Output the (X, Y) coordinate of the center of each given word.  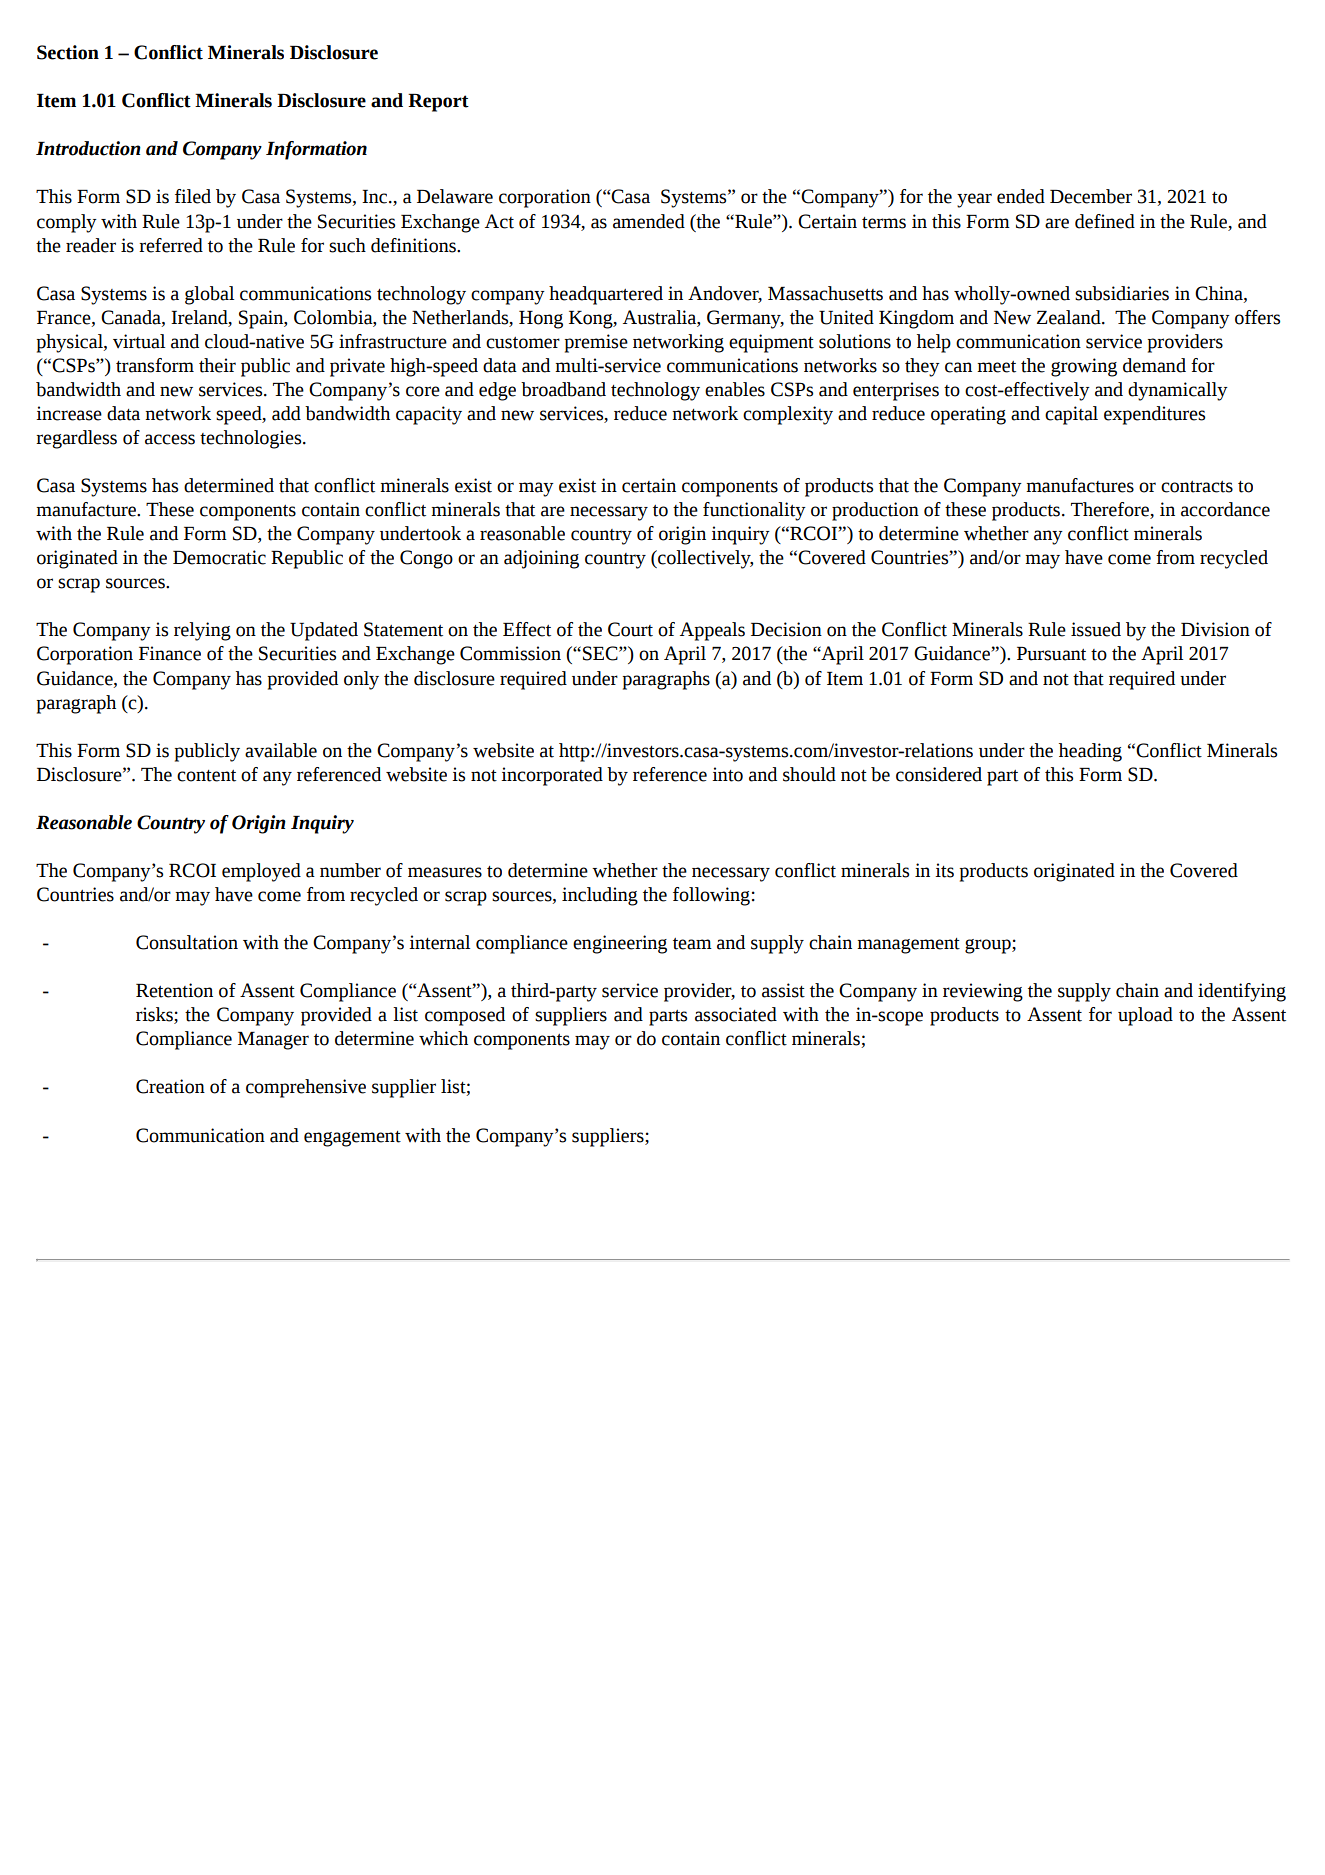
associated (736, 1014)
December (1091, 196)
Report (438, 103)
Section (68, 52)
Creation (170, 1086)
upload (1145, 1016)
